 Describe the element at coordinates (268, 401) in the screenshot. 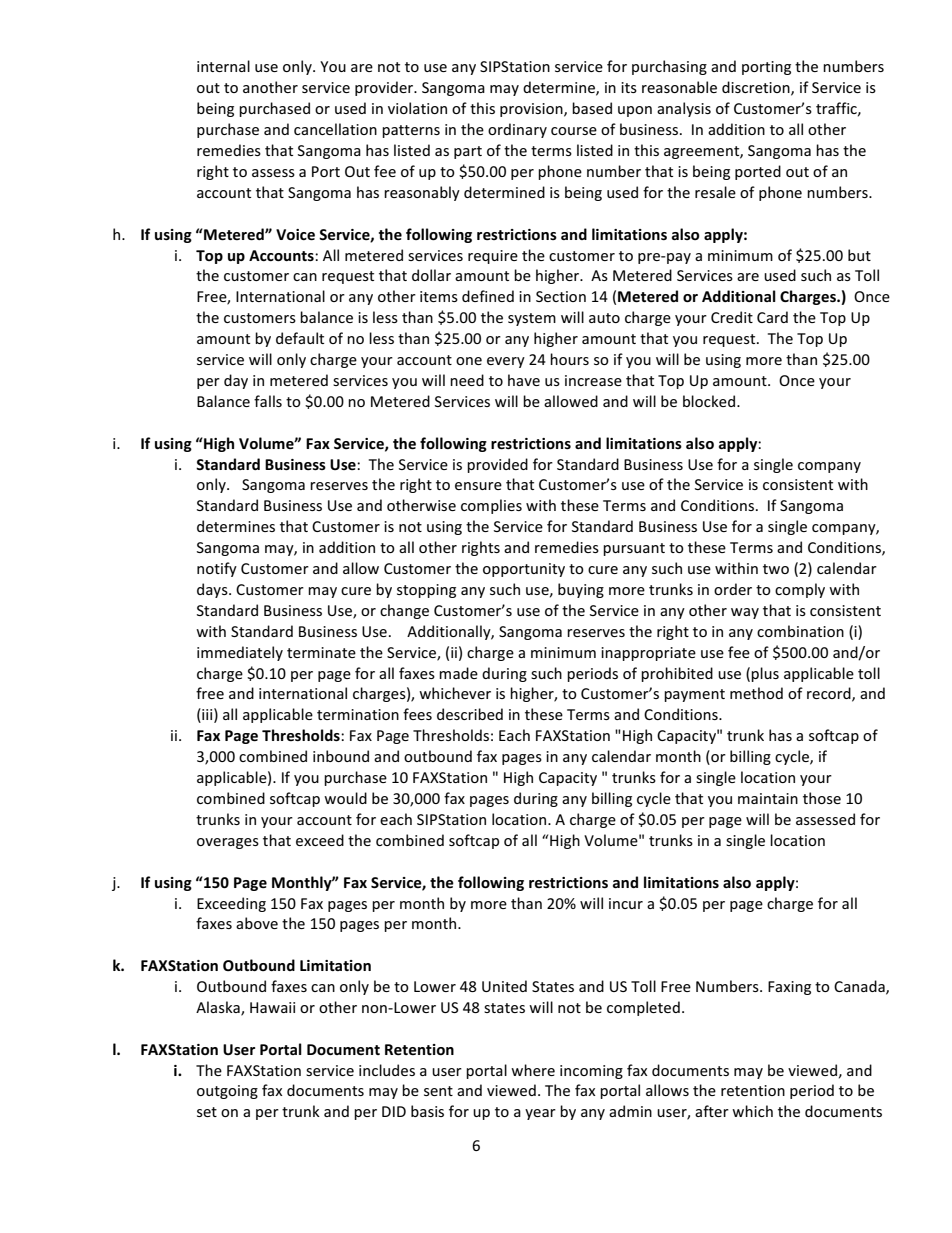

I see `falls` at that location.
